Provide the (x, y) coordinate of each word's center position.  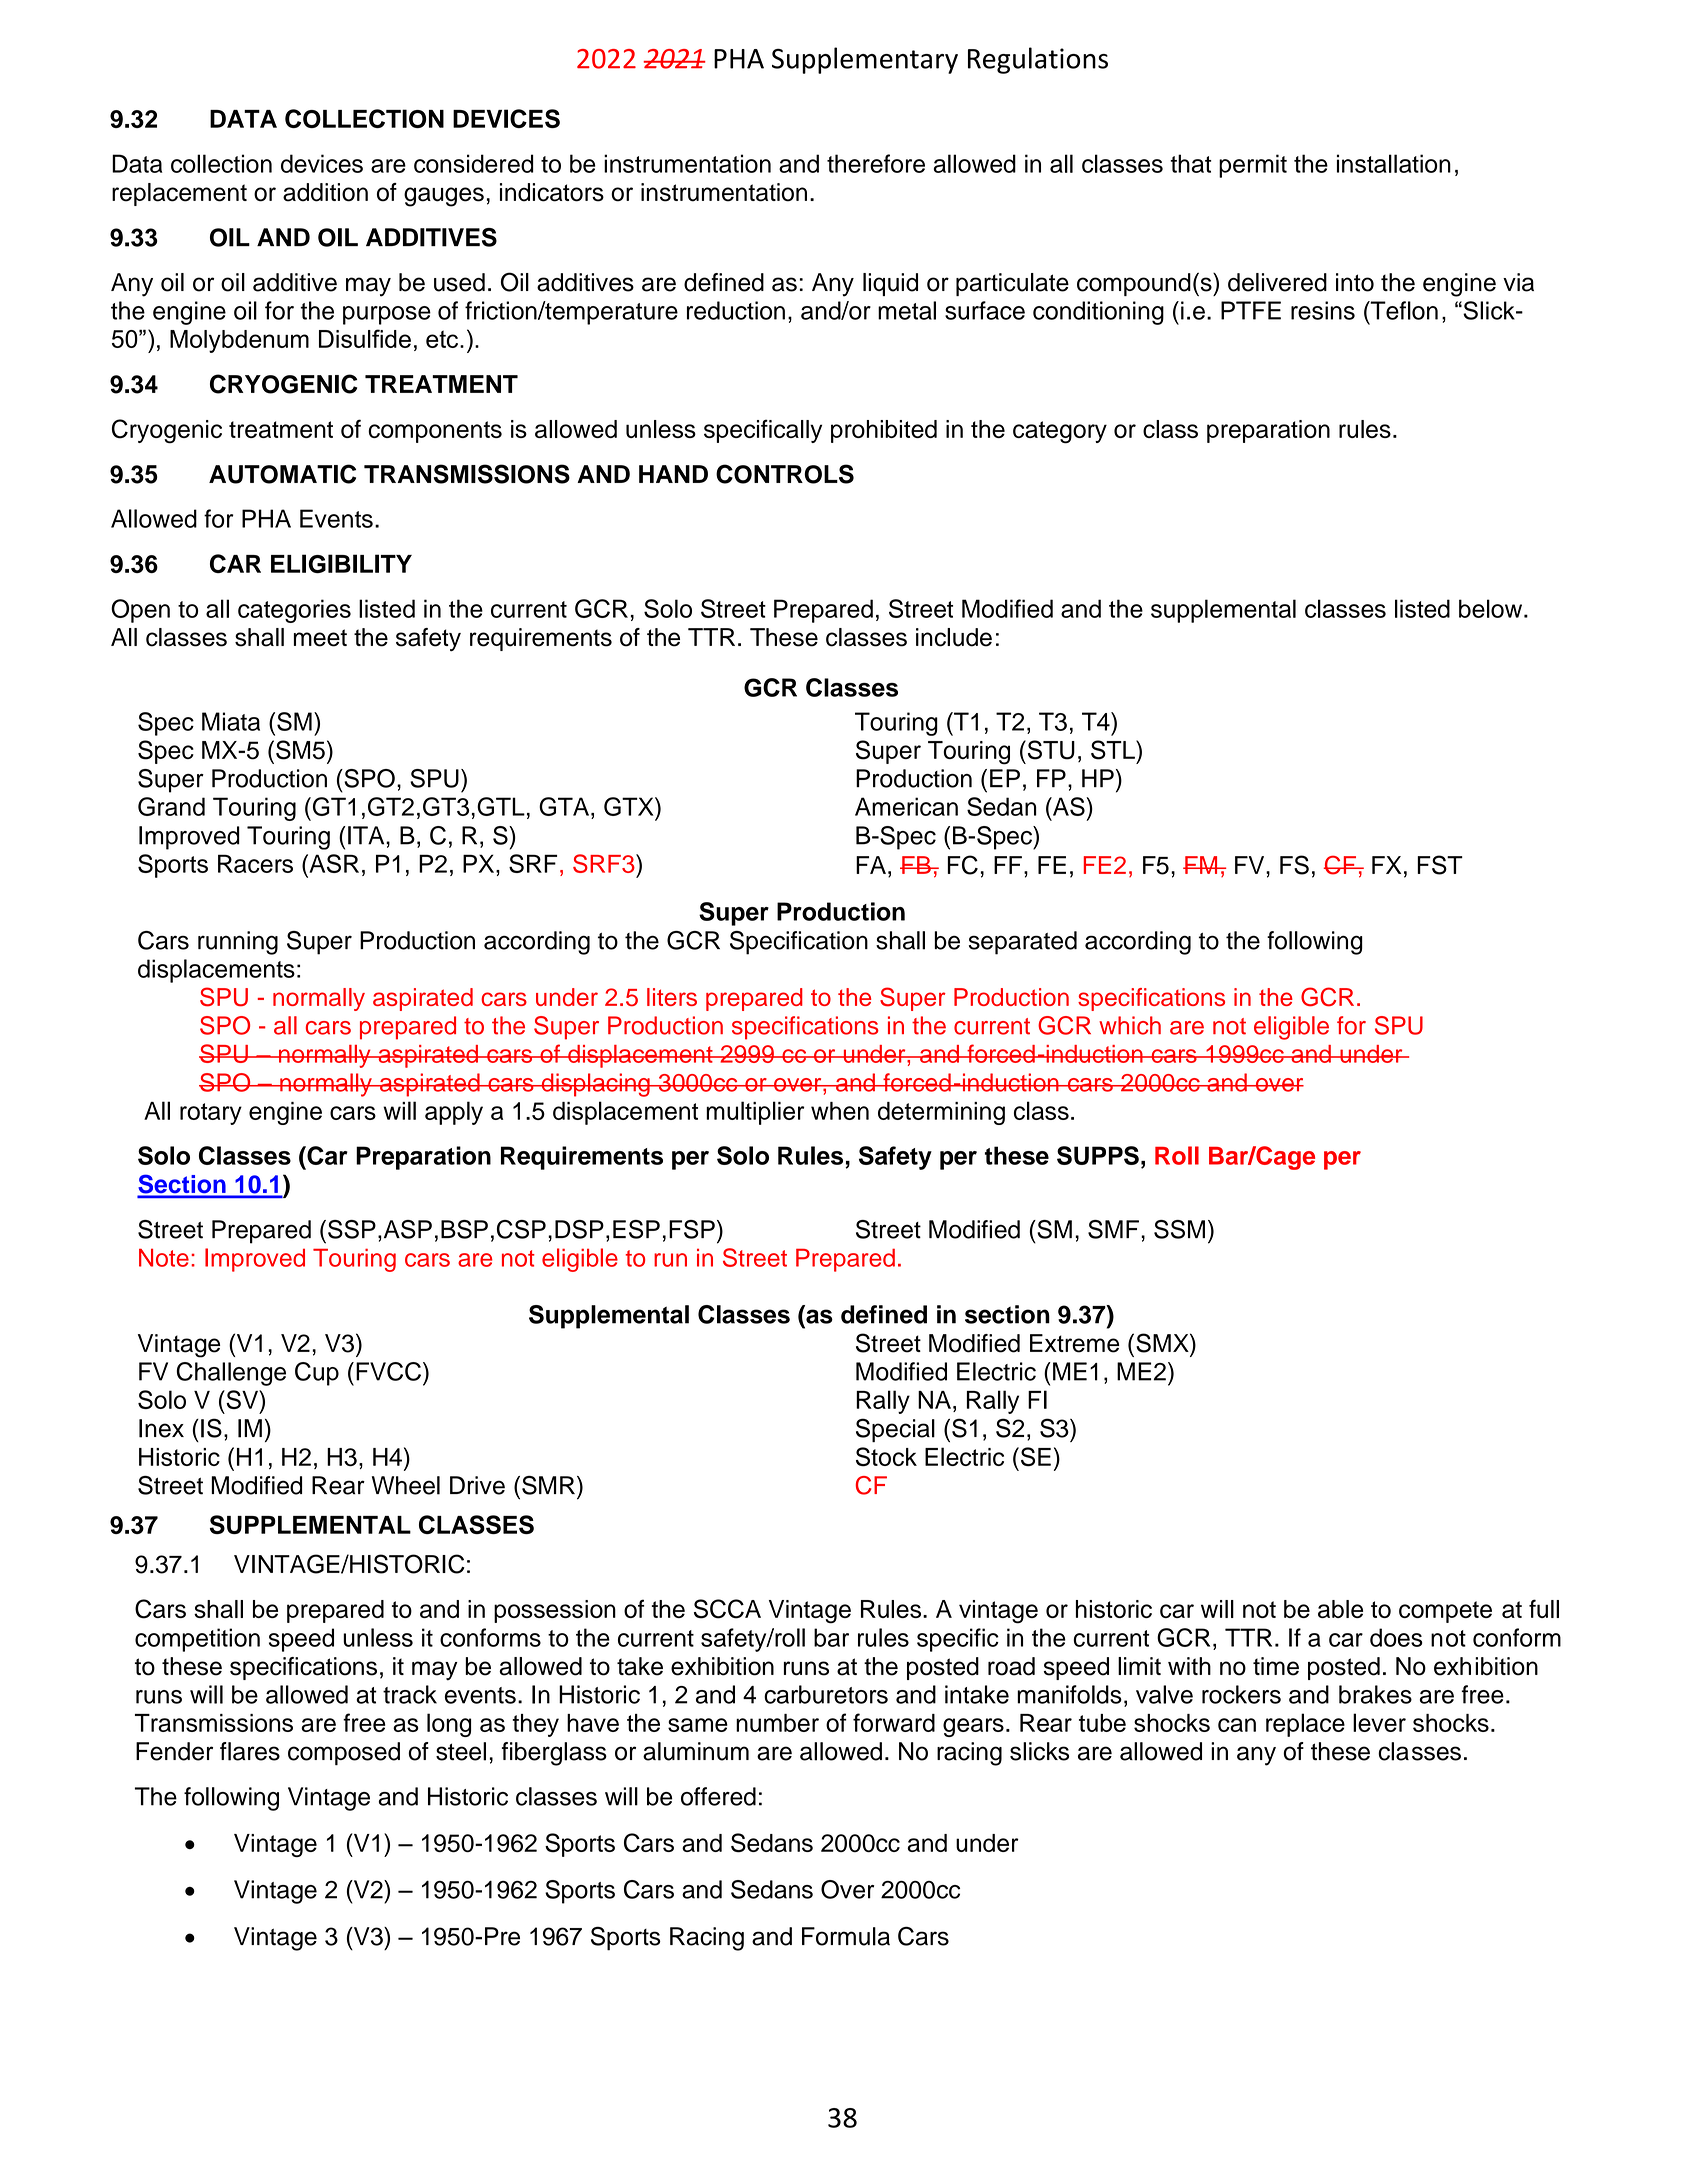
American (906, 806)
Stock (886, 1457)
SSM (1179, 1229)
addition (325, 192)
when (840, 1111)
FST (1440, 865)
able (1340, 1609)
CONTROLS (785, 474)
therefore (876, 163)
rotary (211, 1114)
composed (344, 1753)
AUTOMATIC (282, 474)
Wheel (406, 1485)
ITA (367, 835)
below (1492, 608)
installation (1394, 163)
